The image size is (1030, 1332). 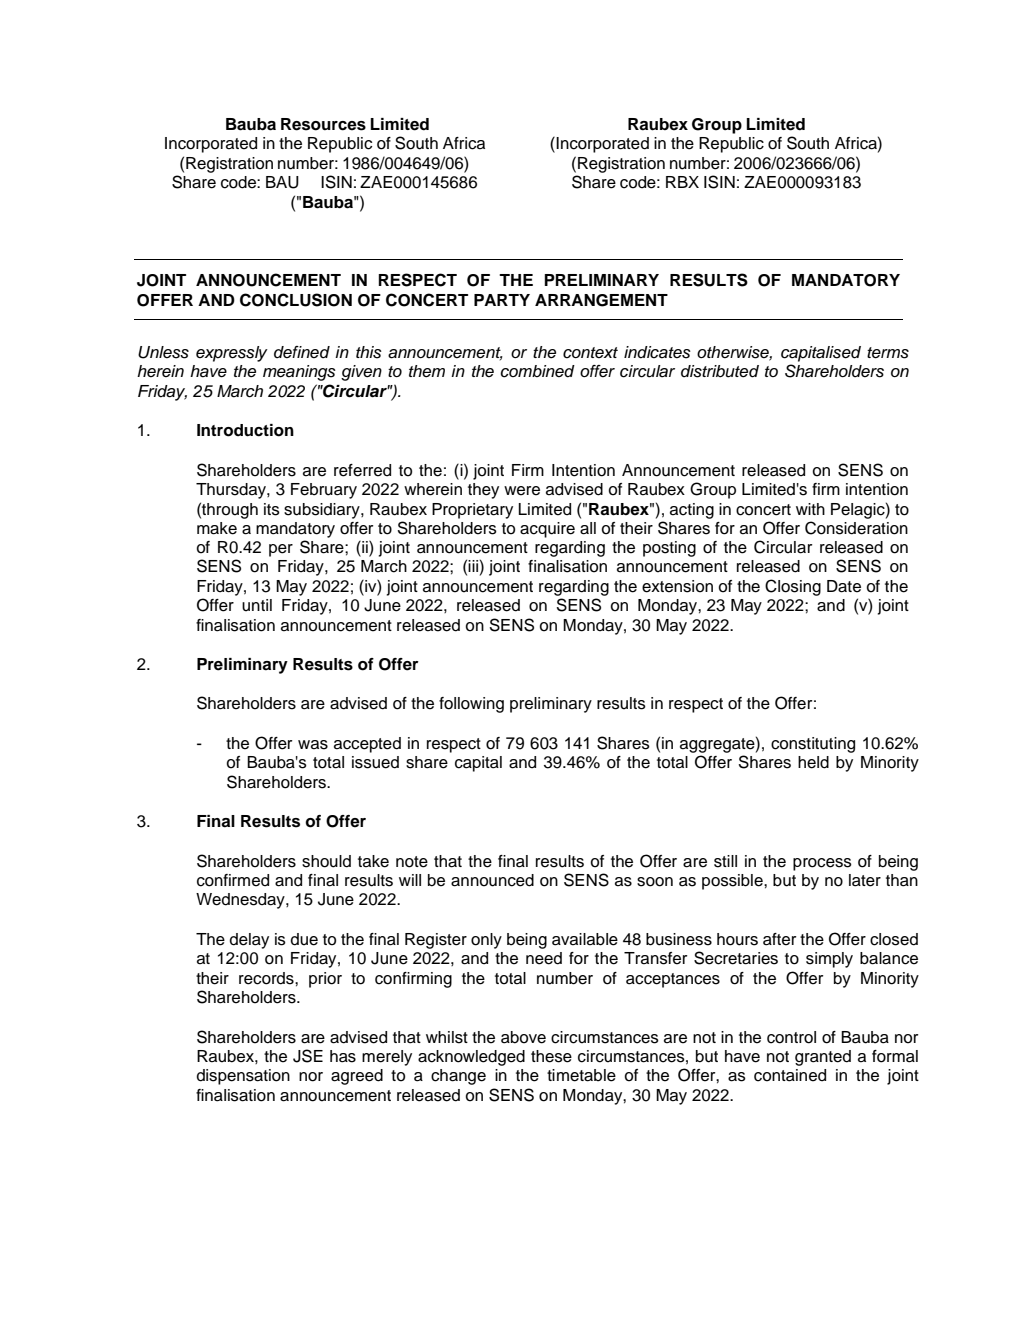 I want to click on above, so click(x=523, y=1037).
